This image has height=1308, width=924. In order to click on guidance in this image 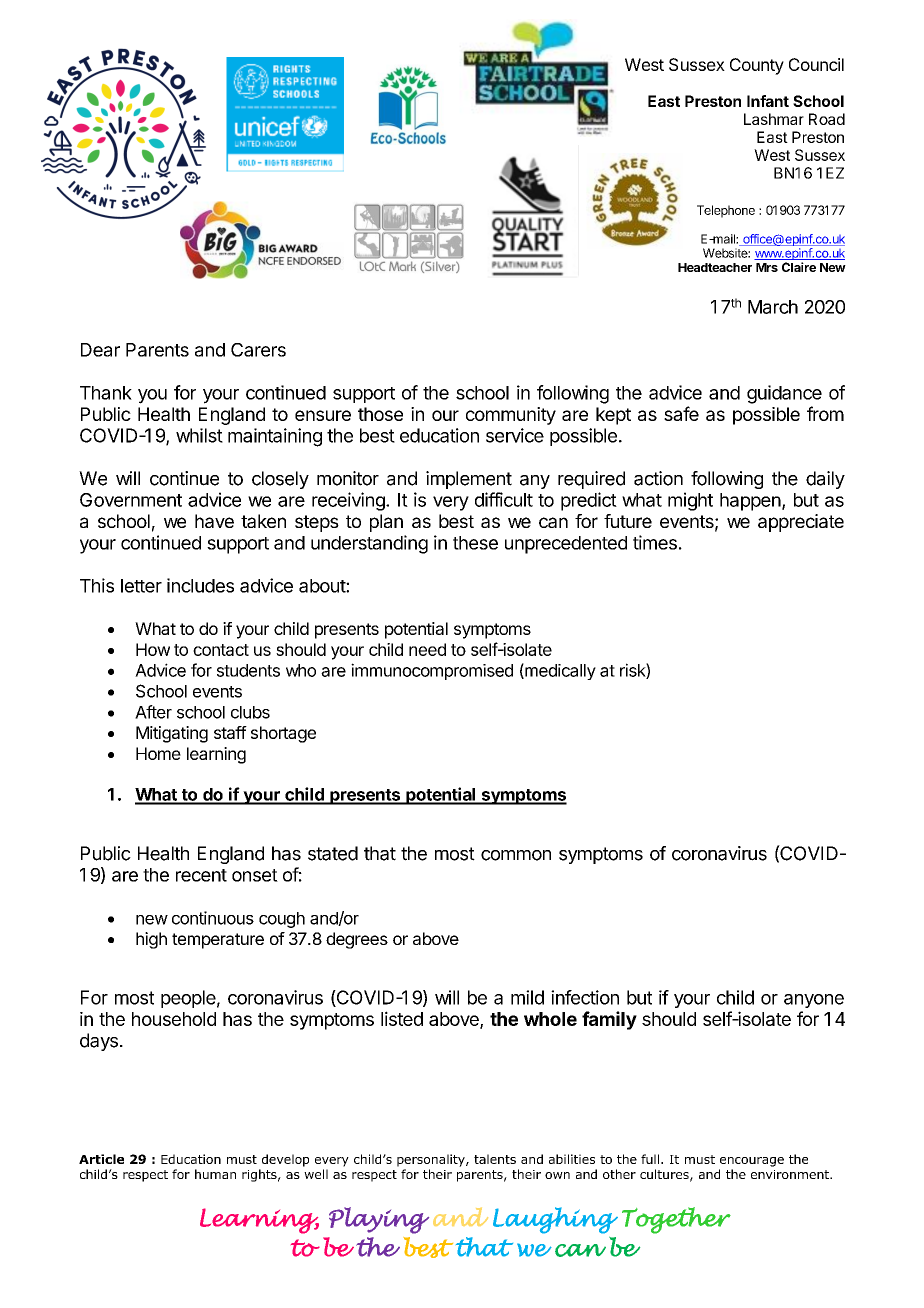, I will do `click(784, 394)`.
